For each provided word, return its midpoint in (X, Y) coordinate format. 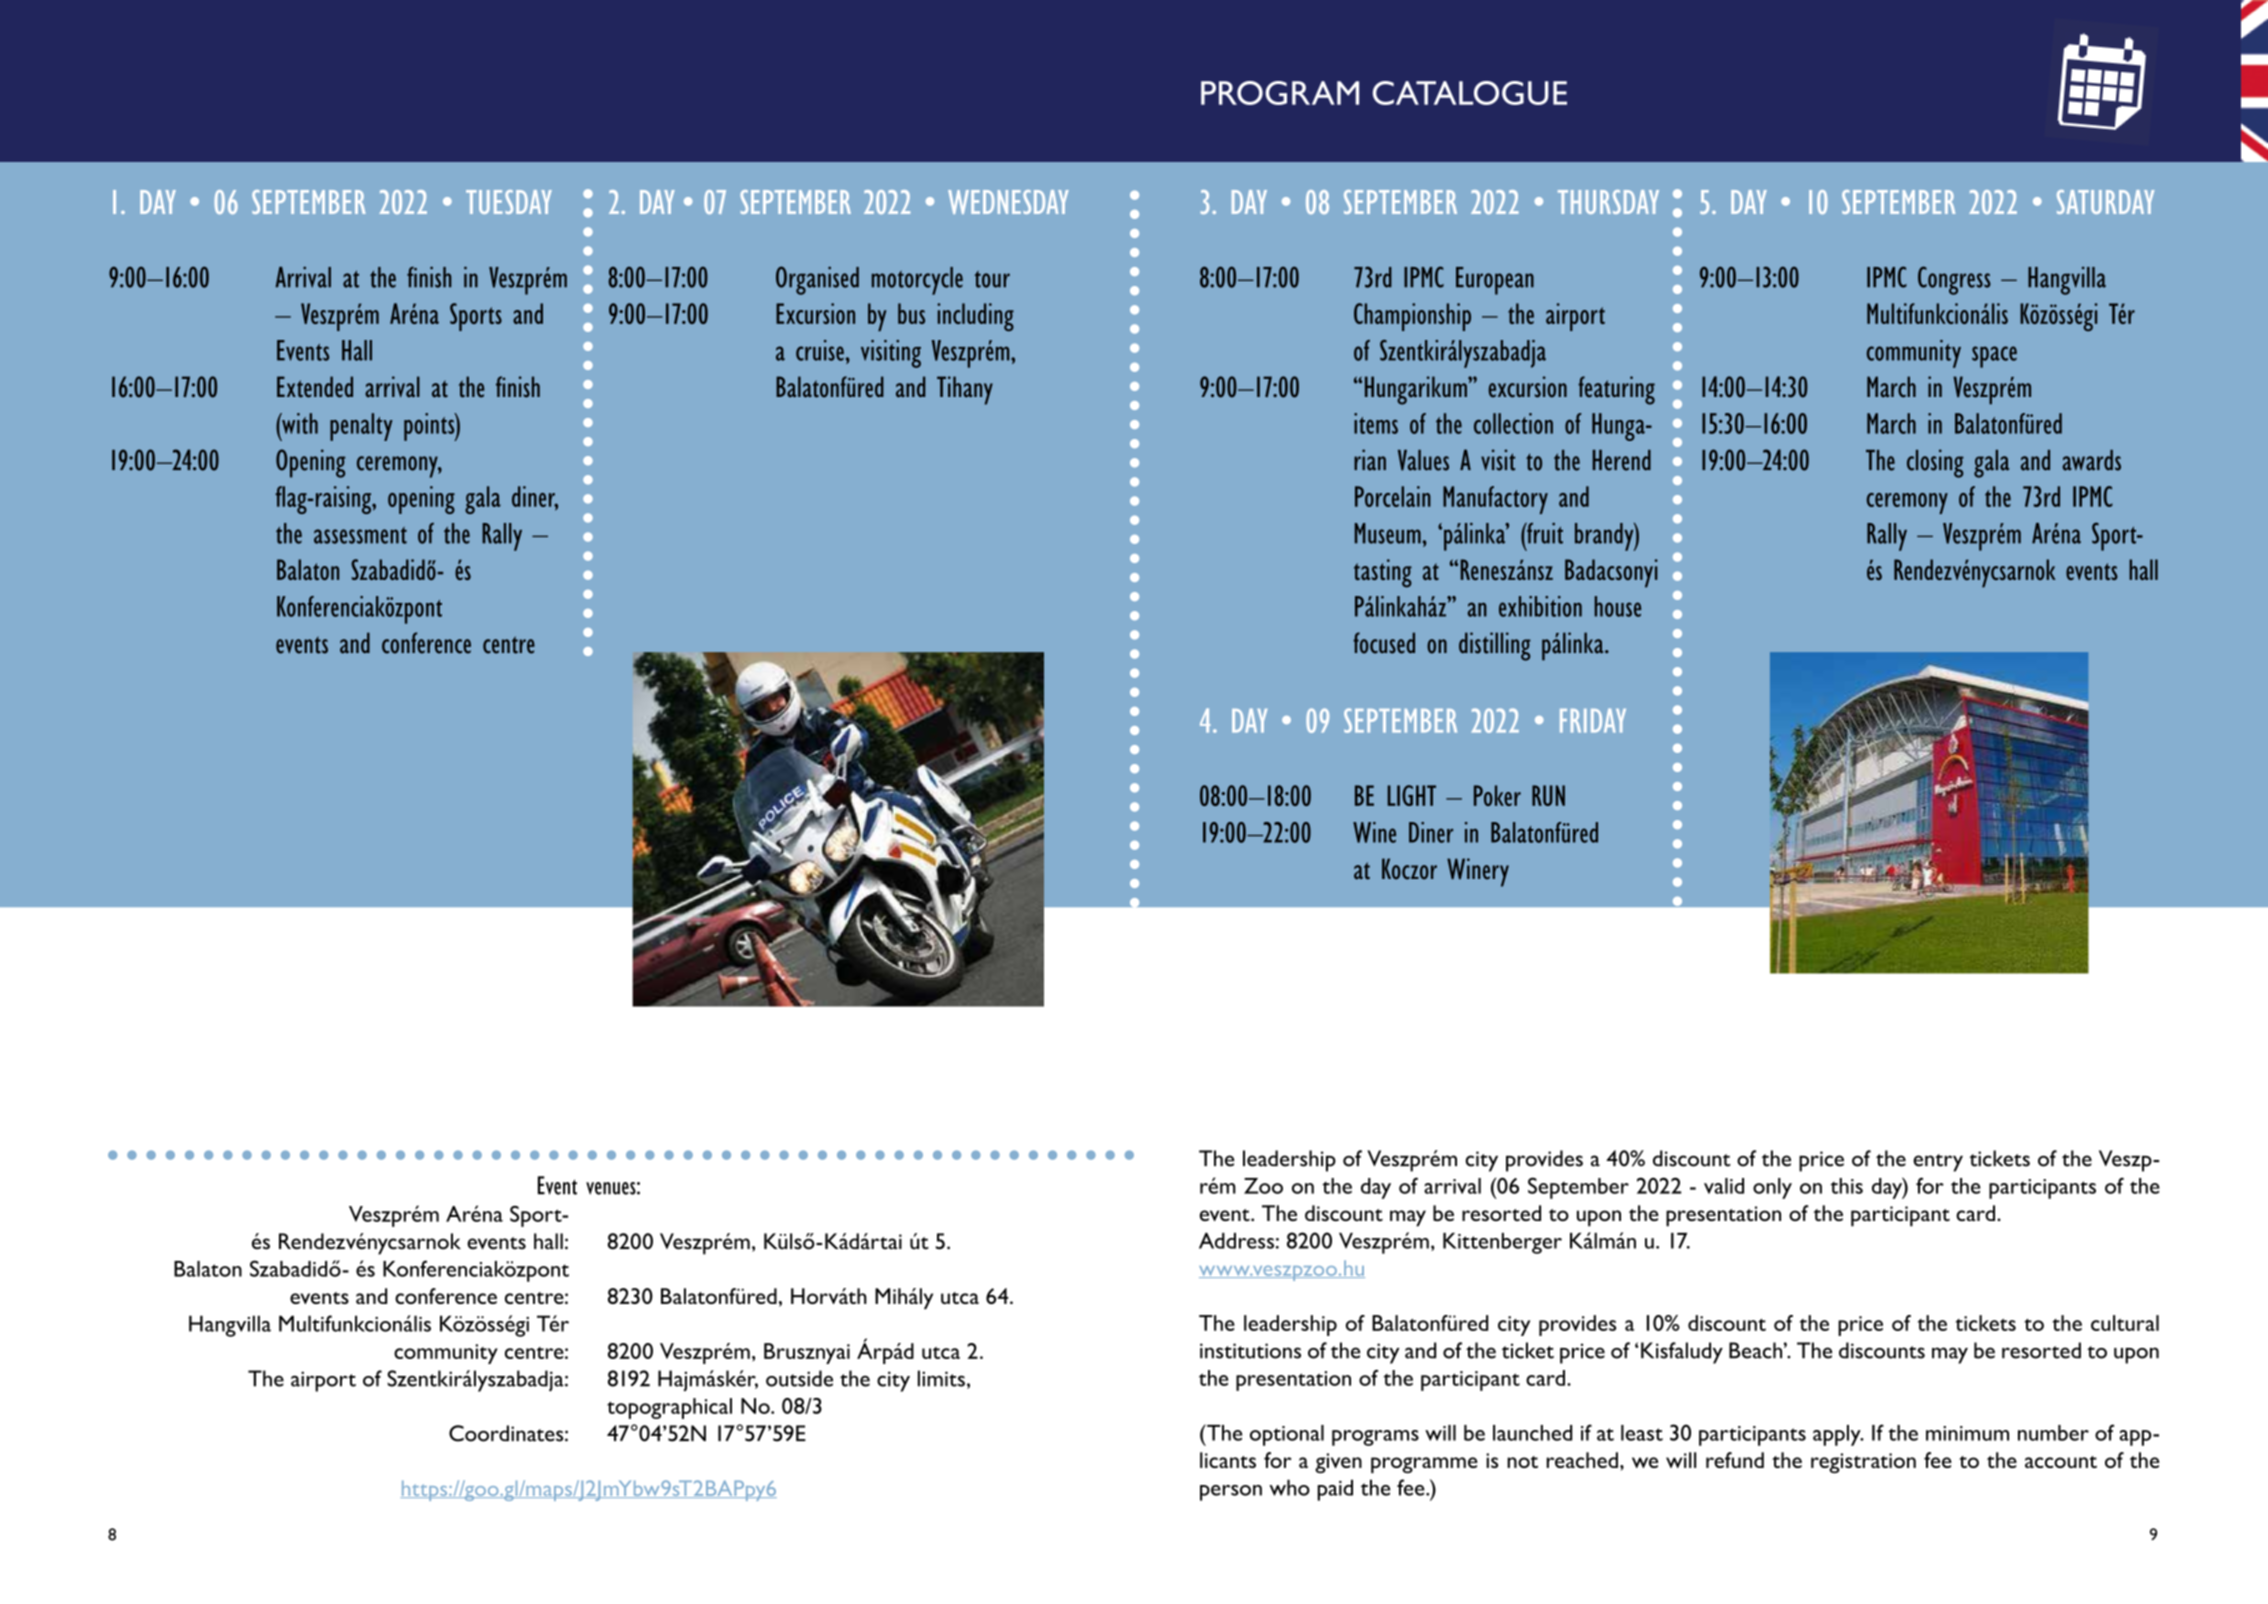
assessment (360, 535)
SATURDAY (2105, 202)
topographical (669, 1408)
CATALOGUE (1470, 93)
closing (1935, 463)
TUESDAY (509, 202)
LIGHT (1412, 795)
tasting (1383, 573)
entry (1938, 1163)
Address (1236, 1240)
